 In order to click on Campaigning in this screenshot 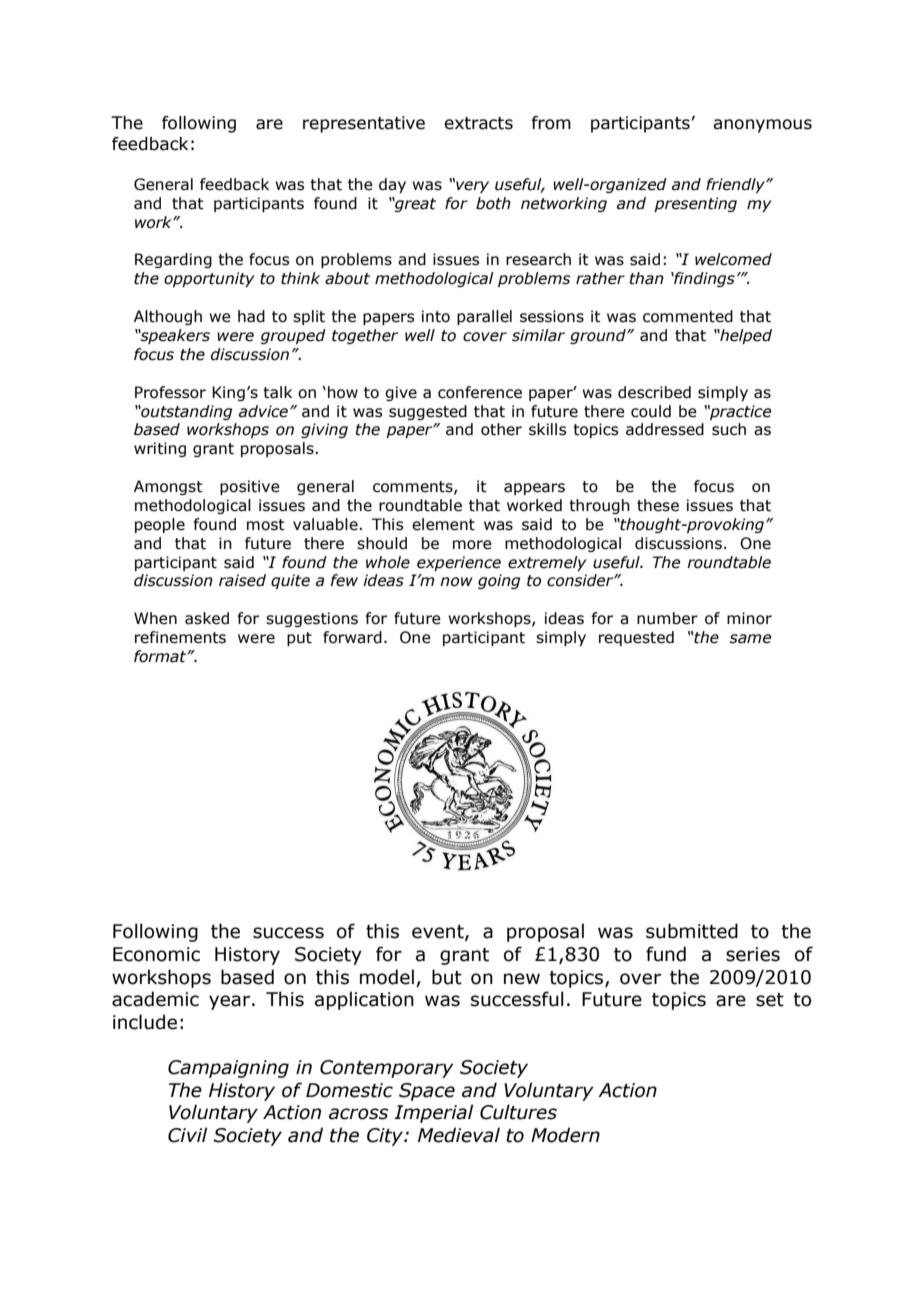, I will do `click(228, 1069)`.
